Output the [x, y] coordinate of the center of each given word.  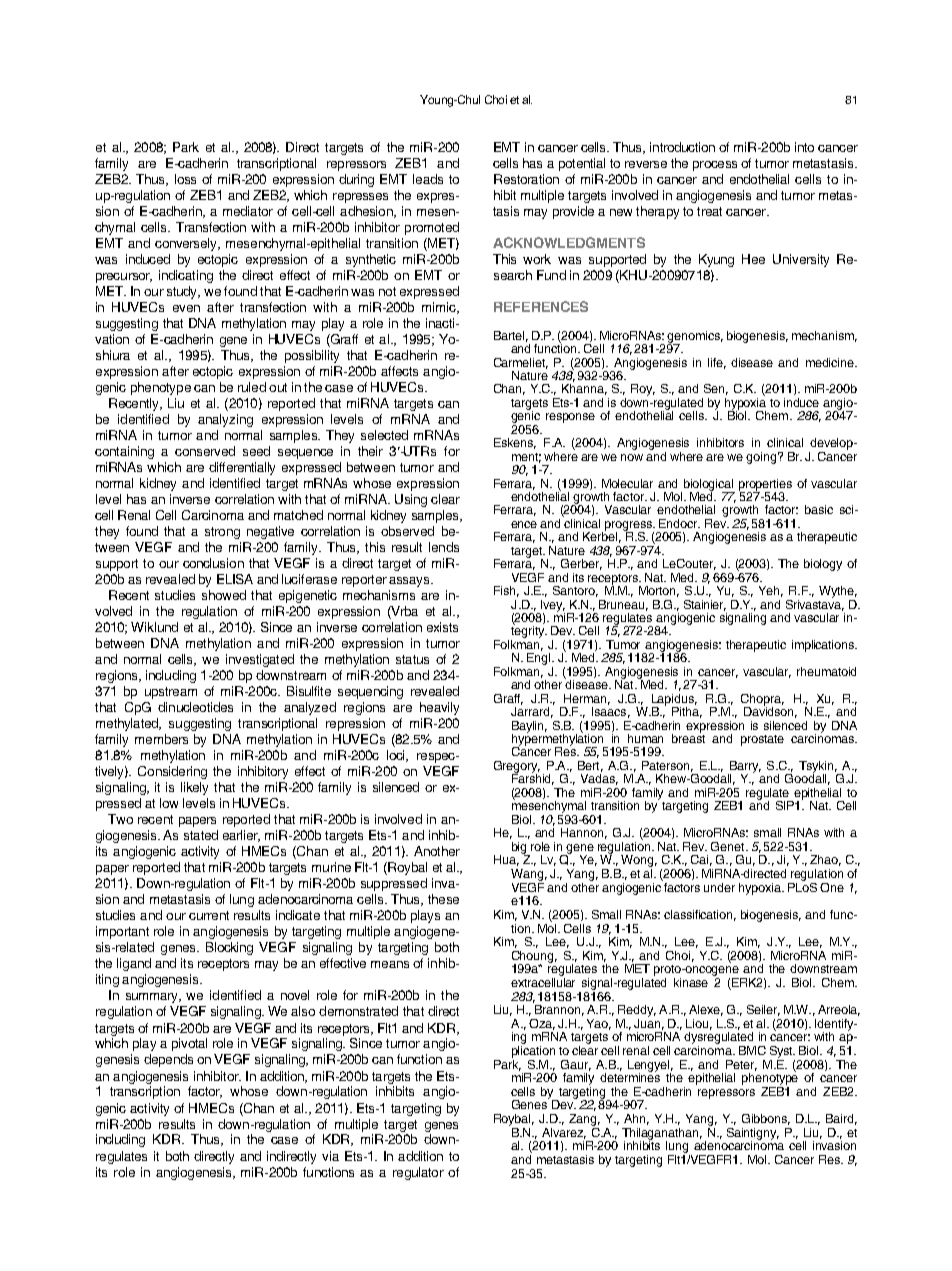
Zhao [825, 860]
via [330, 1156]
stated [201, 835]
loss [185, 179]
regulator [418, 1173]
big [521, 849]
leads [428, 179]
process [715, 166]
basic [819, 509]
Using [411, 500]
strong [222, 533]
